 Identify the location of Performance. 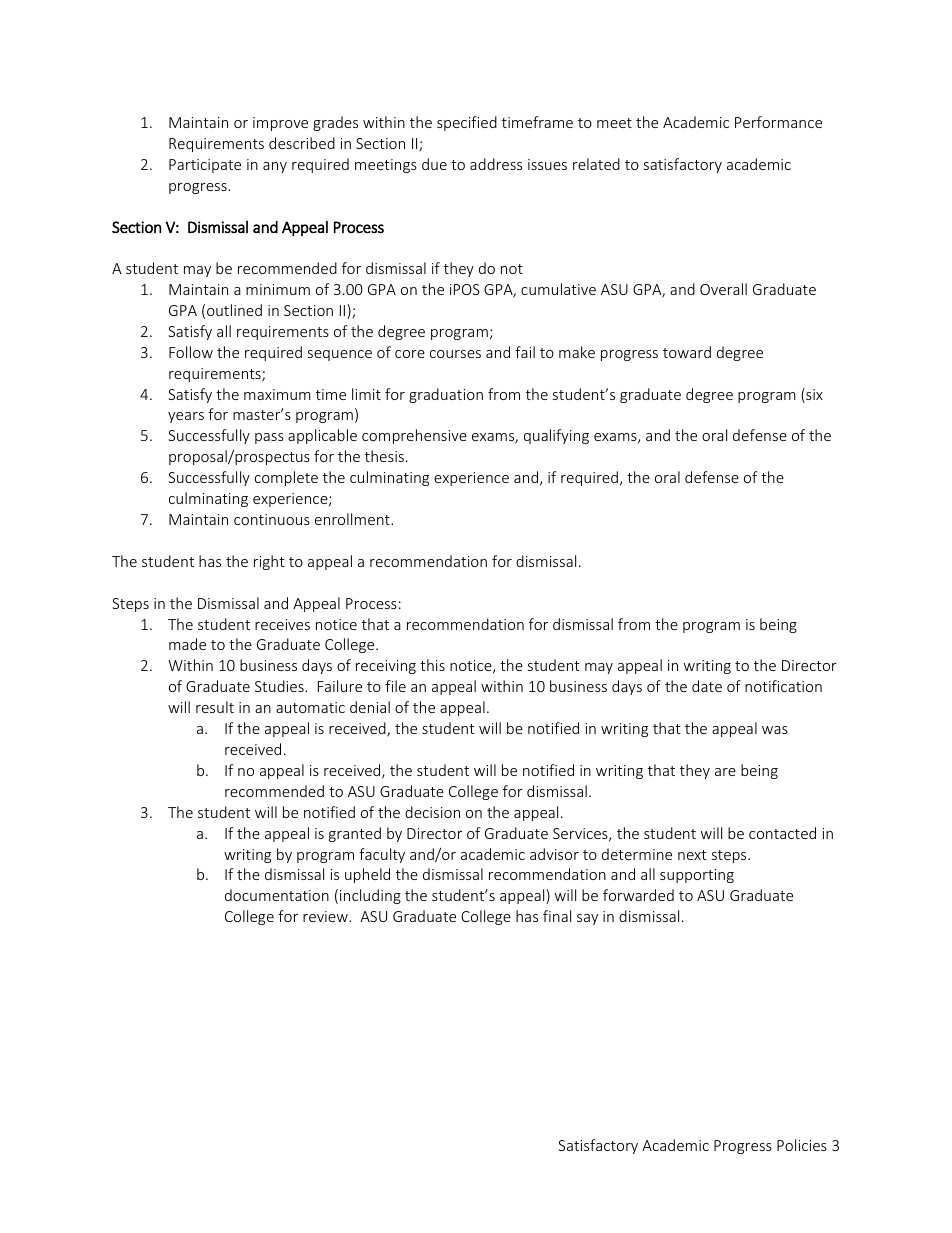
(778, 122).
